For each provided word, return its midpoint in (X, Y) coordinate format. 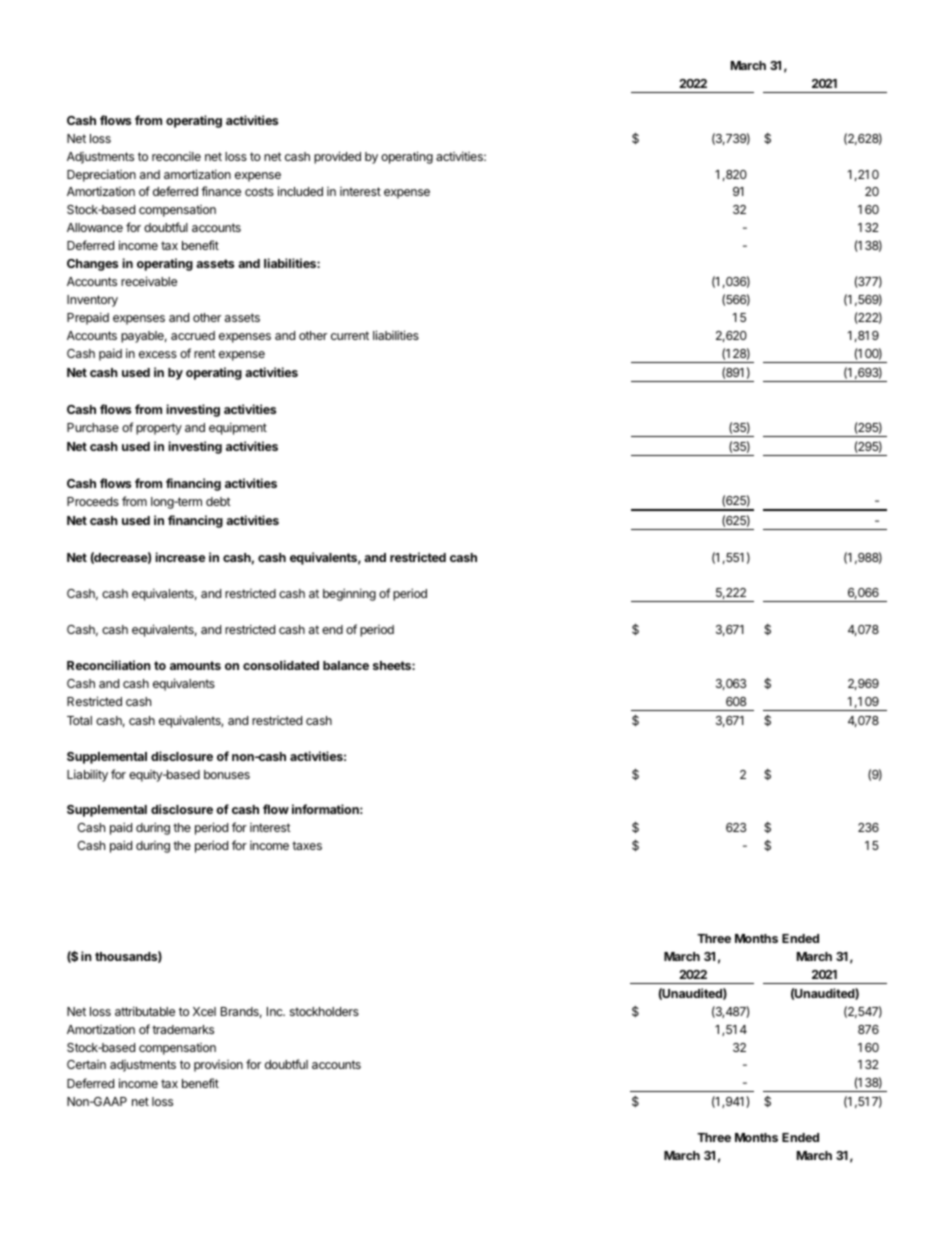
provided (337, 157)
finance (221, 191)
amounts (195, 665)
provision (218, 1066)
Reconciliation (109, 665)
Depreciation (101, 175)
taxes (307, 845)
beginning (349, 594)
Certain (86, 1064)
